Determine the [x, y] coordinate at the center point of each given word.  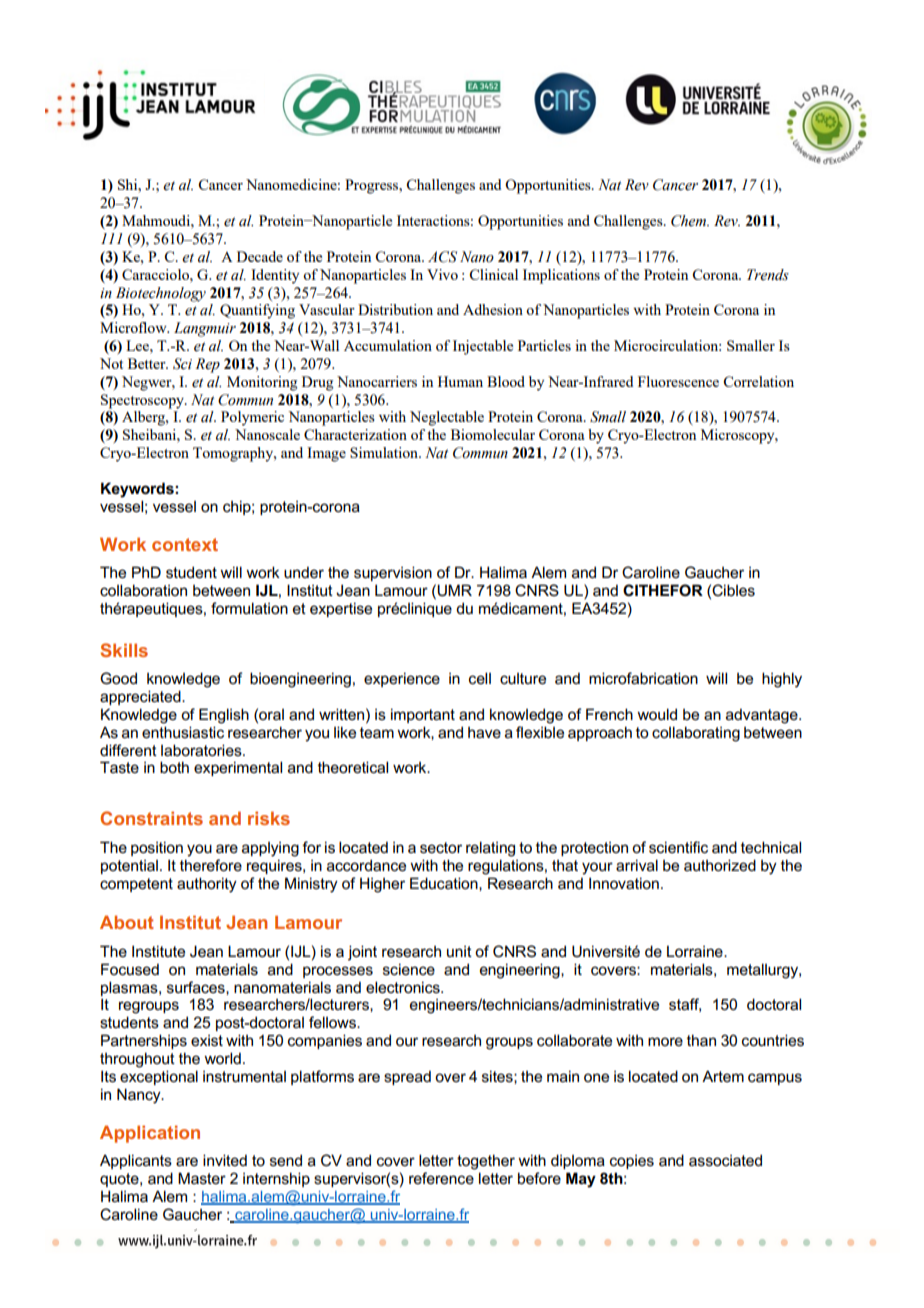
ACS [442, 257]
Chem [690, 221]
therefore [211, 865]
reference [441, 1178]
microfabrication [643, 678]
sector [441, 848]
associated [725, 1160]
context [185, 544]
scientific [678, 847]
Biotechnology [161, 294]
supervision [393, 573]
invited [225, 1160]
